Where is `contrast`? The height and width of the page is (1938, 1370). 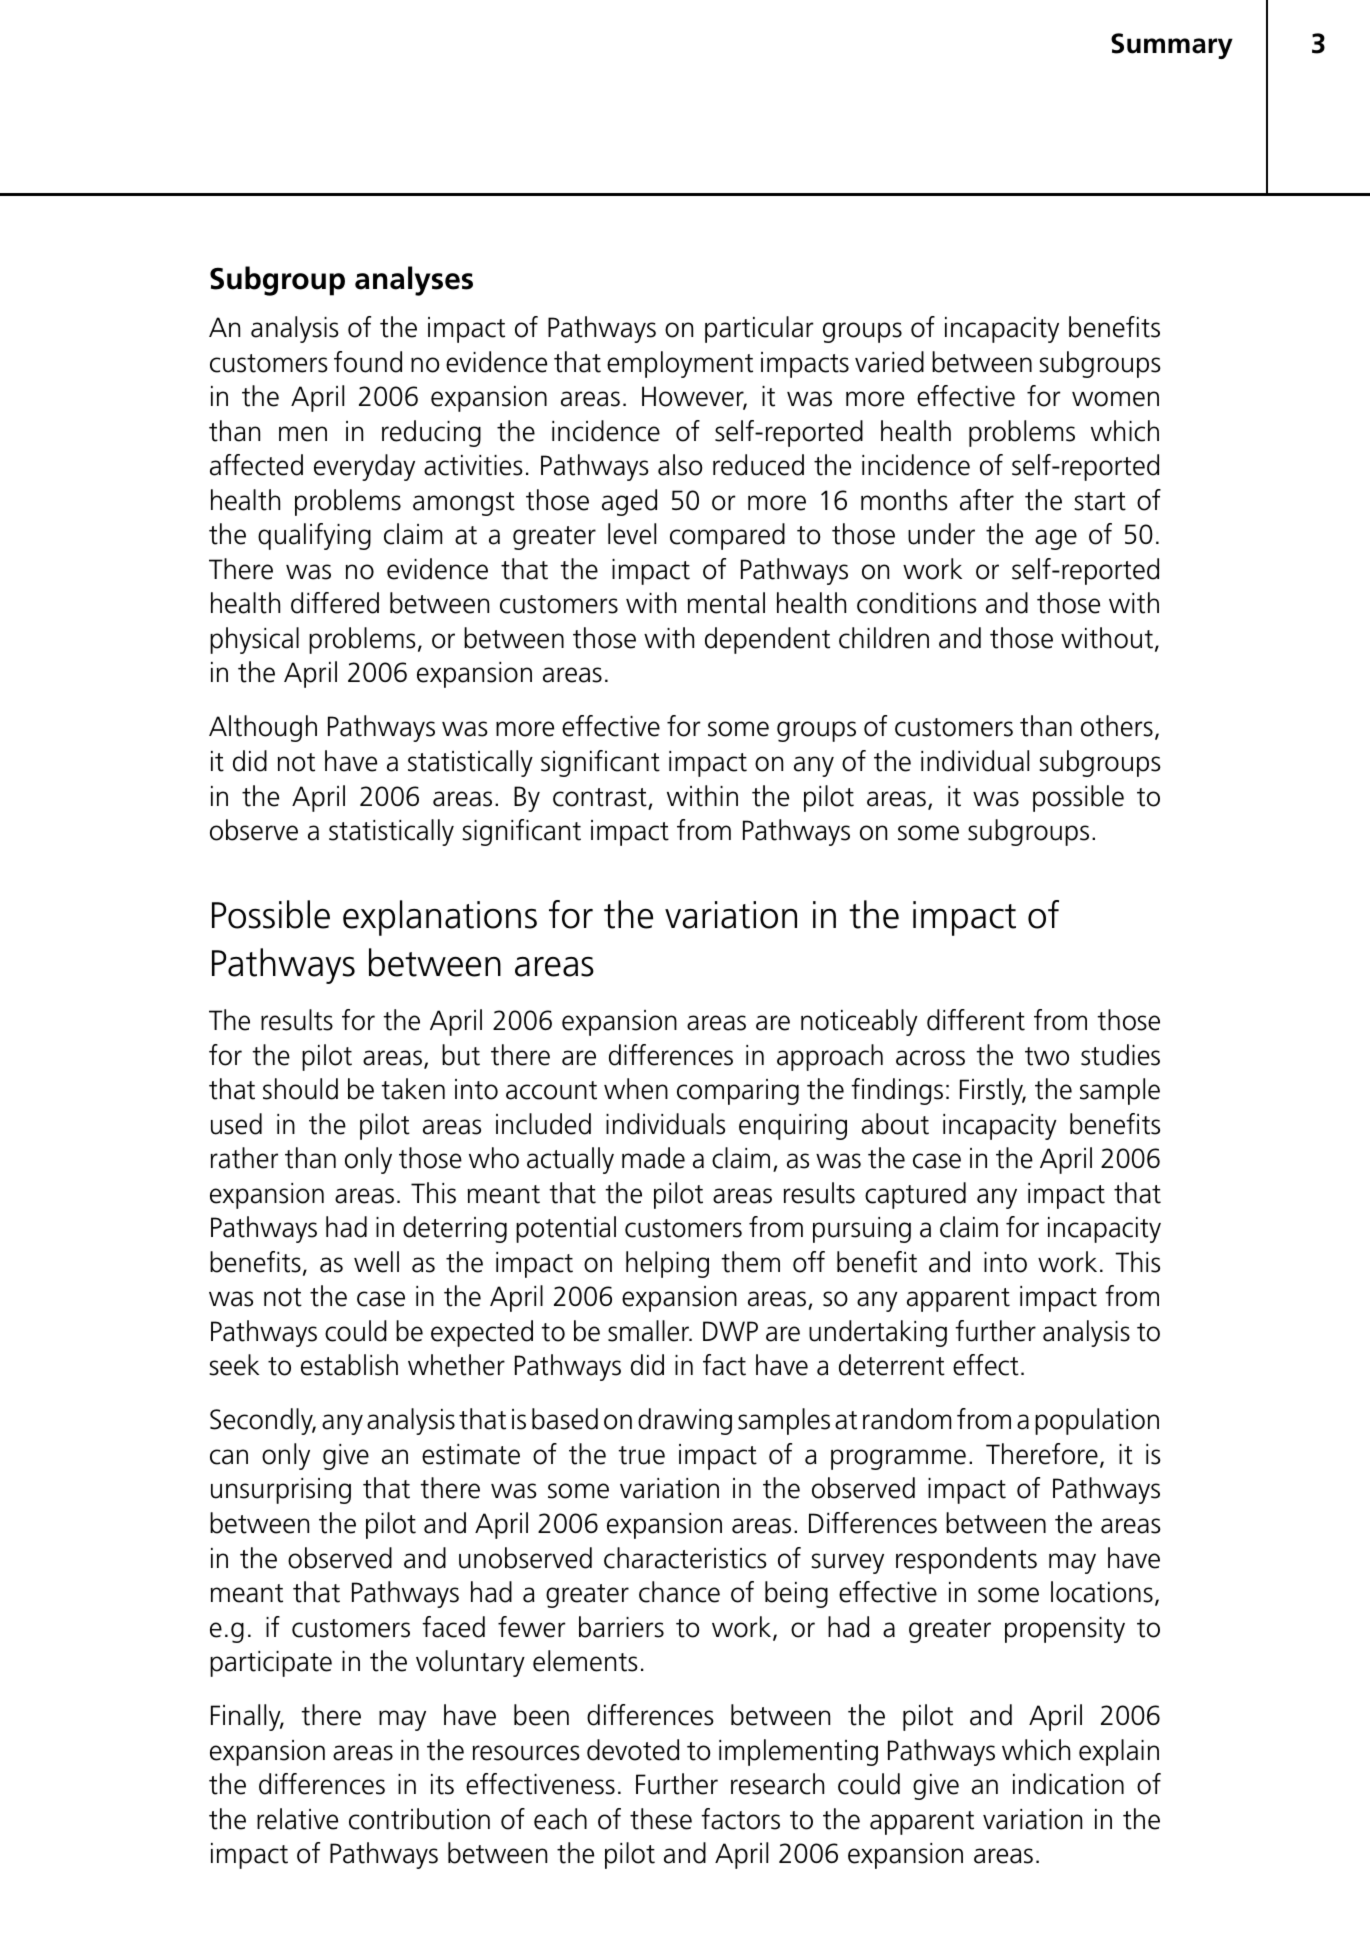
contrast is located at coordinates (600, 797).
